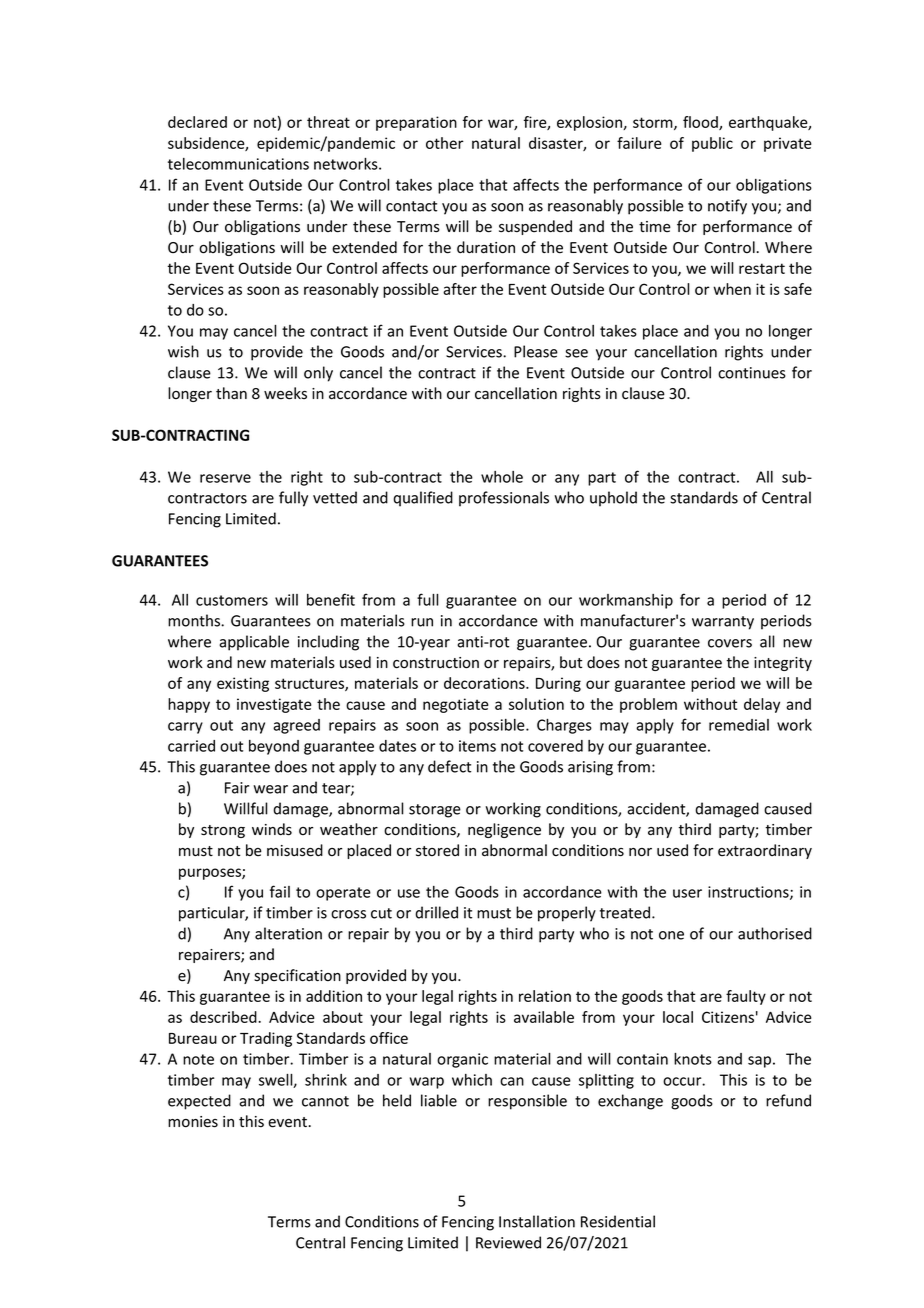 This screenshot has width=924, height=1308. Describe the element at coordinates (712, 144) in the screenshot. I see `public` at that location.
